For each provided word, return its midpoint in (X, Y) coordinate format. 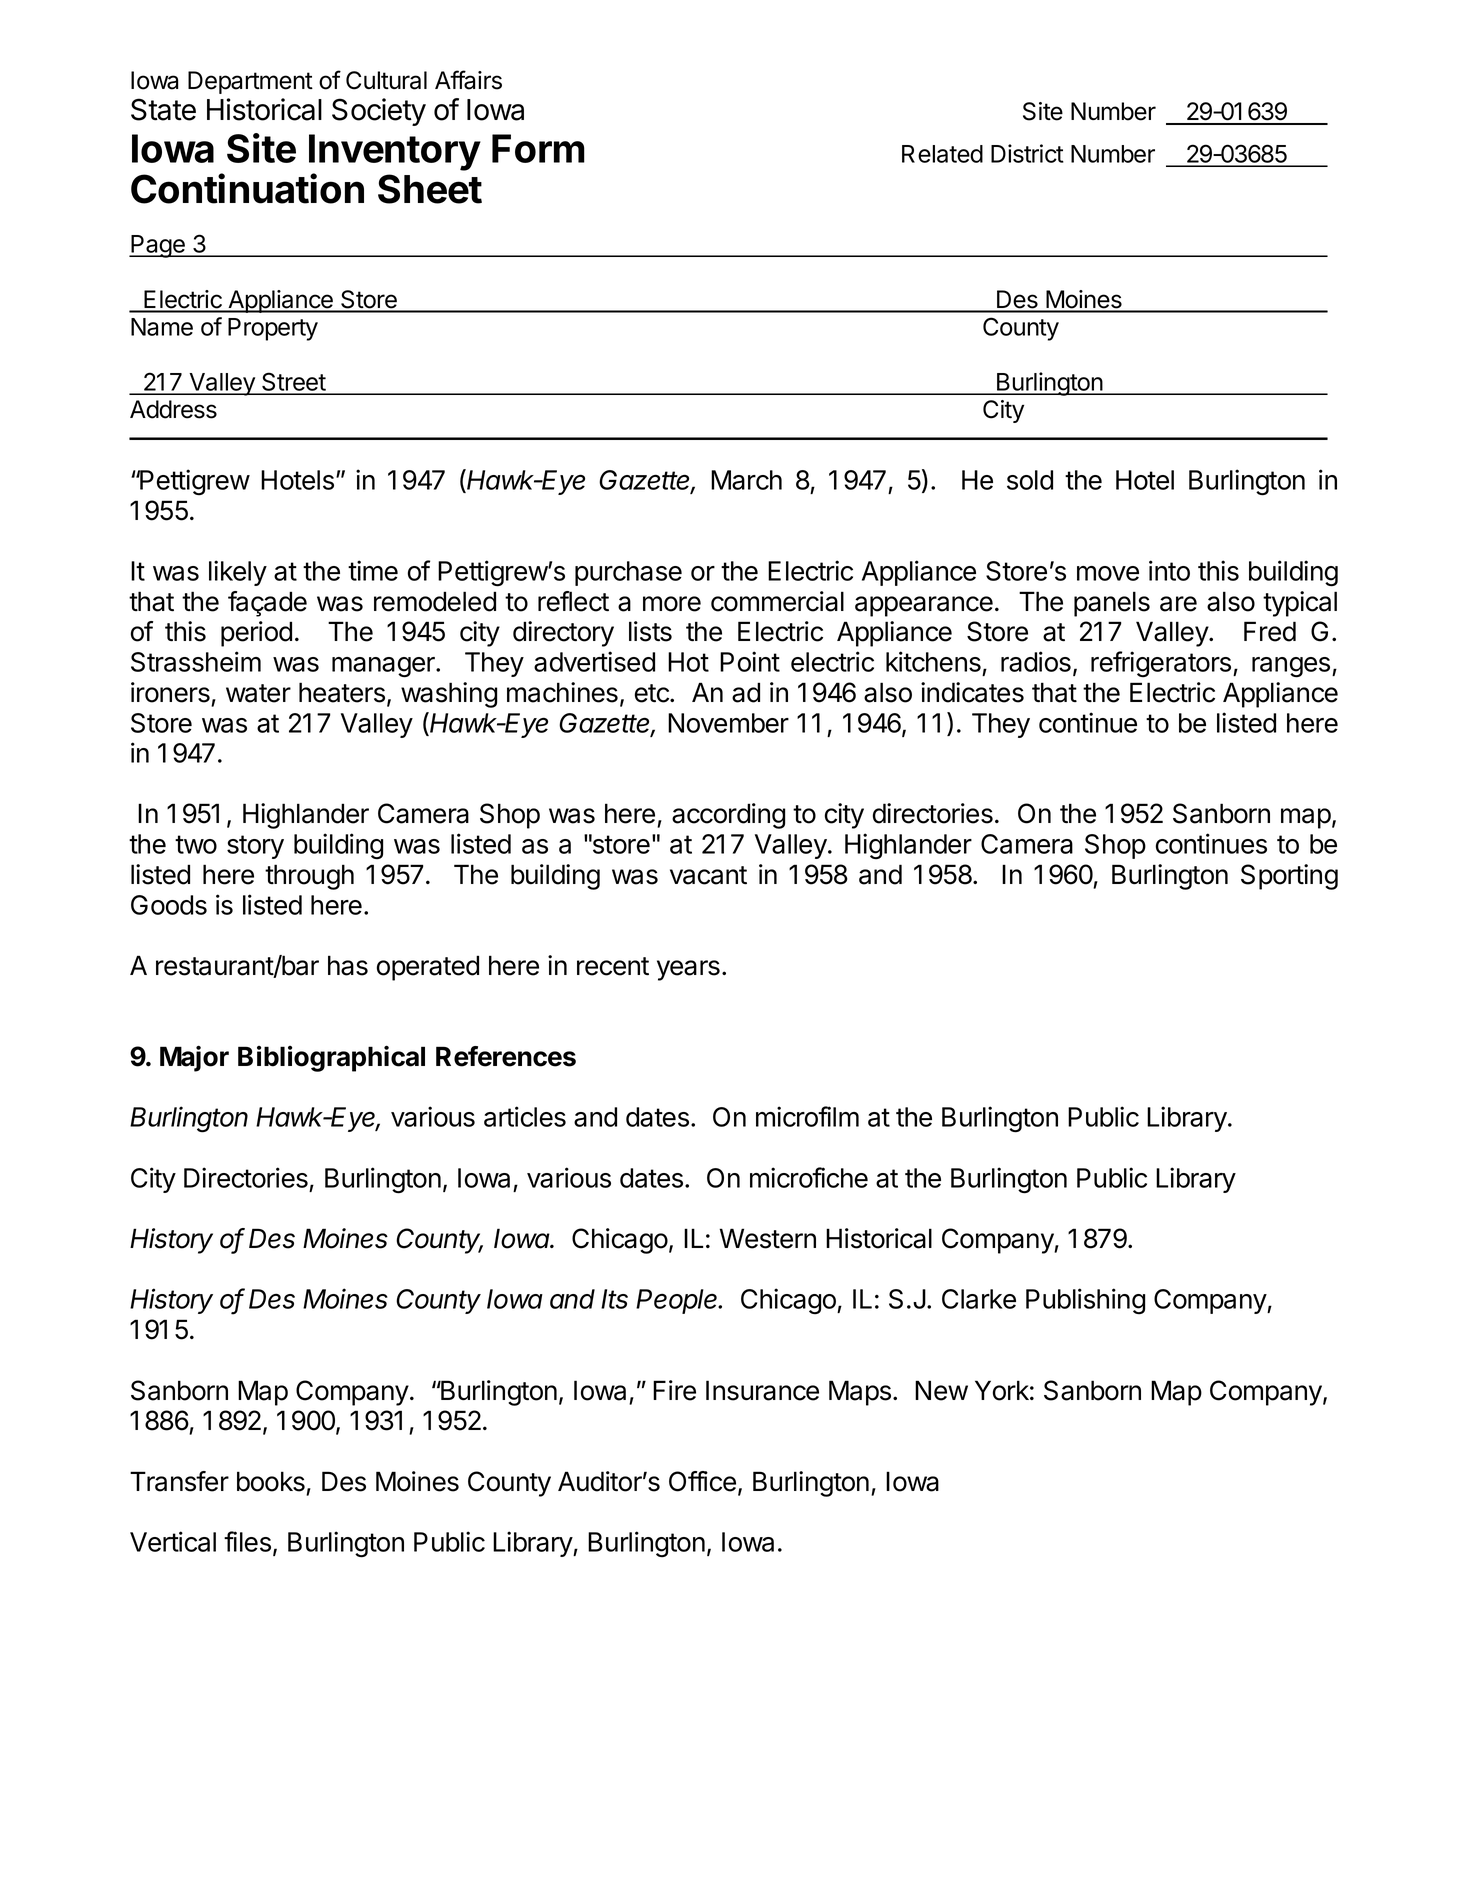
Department (250, 82)
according (728, 816)
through (309, 877)
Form (538, 148)
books (271, 1481)
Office (702, 1481)
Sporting (1289, 877)
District (1027, 153)
